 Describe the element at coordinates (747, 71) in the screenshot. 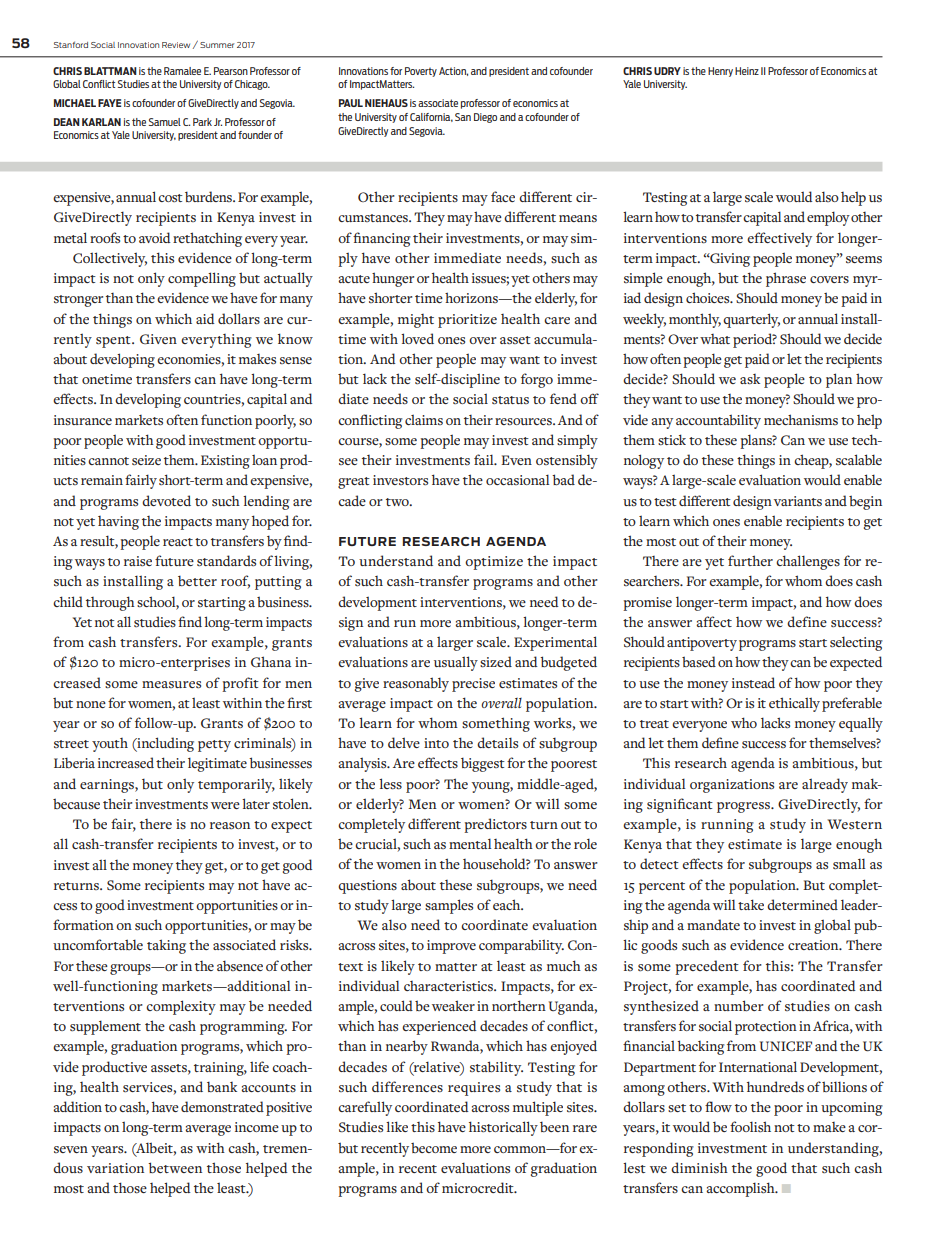

I see `Heinz` at that location.
